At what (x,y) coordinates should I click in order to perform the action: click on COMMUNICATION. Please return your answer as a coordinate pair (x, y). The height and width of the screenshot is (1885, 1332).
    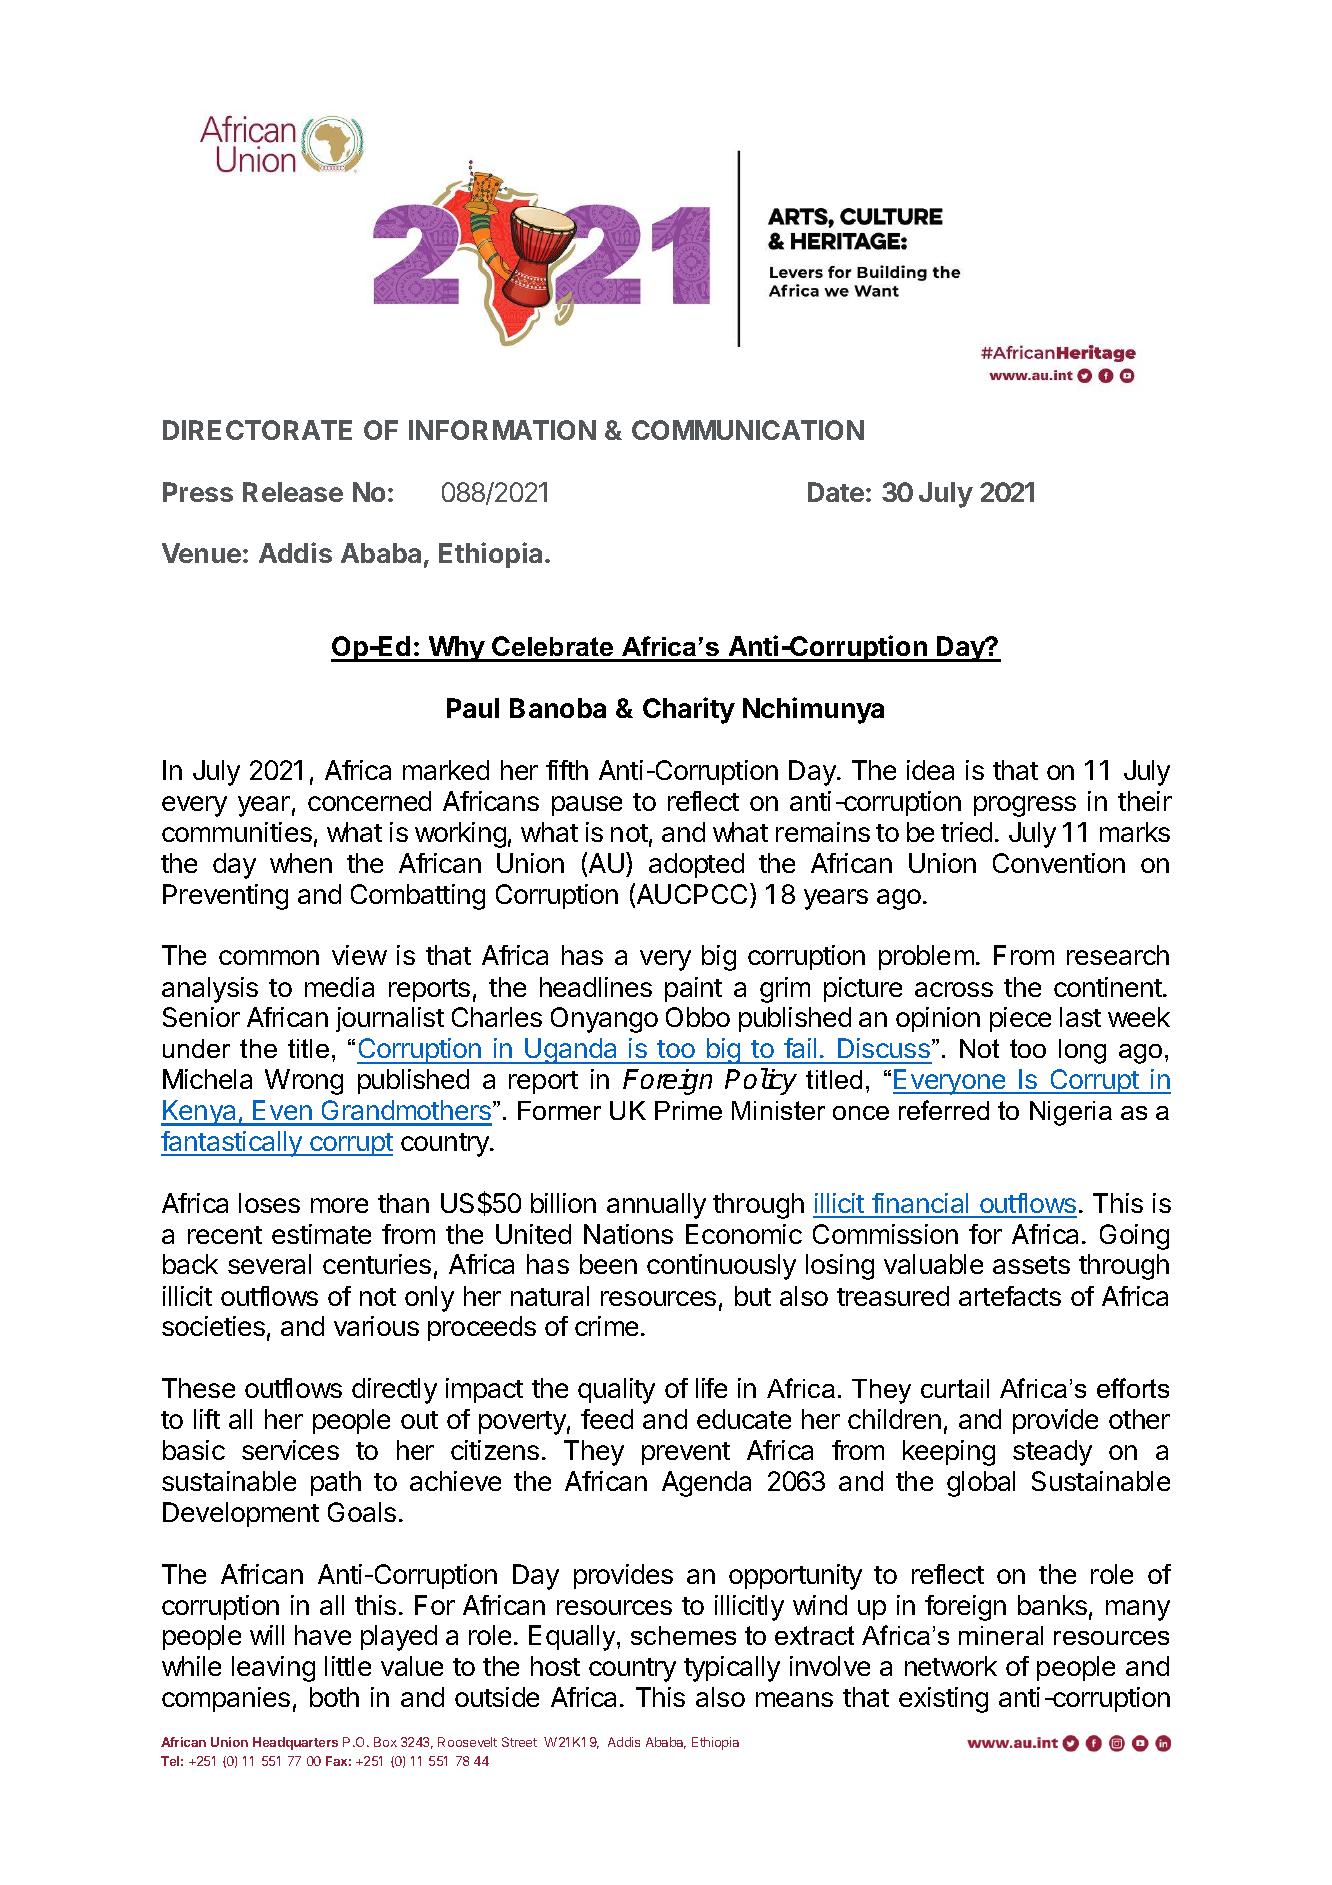
    Looking at the image, I should click on (748, 430).
